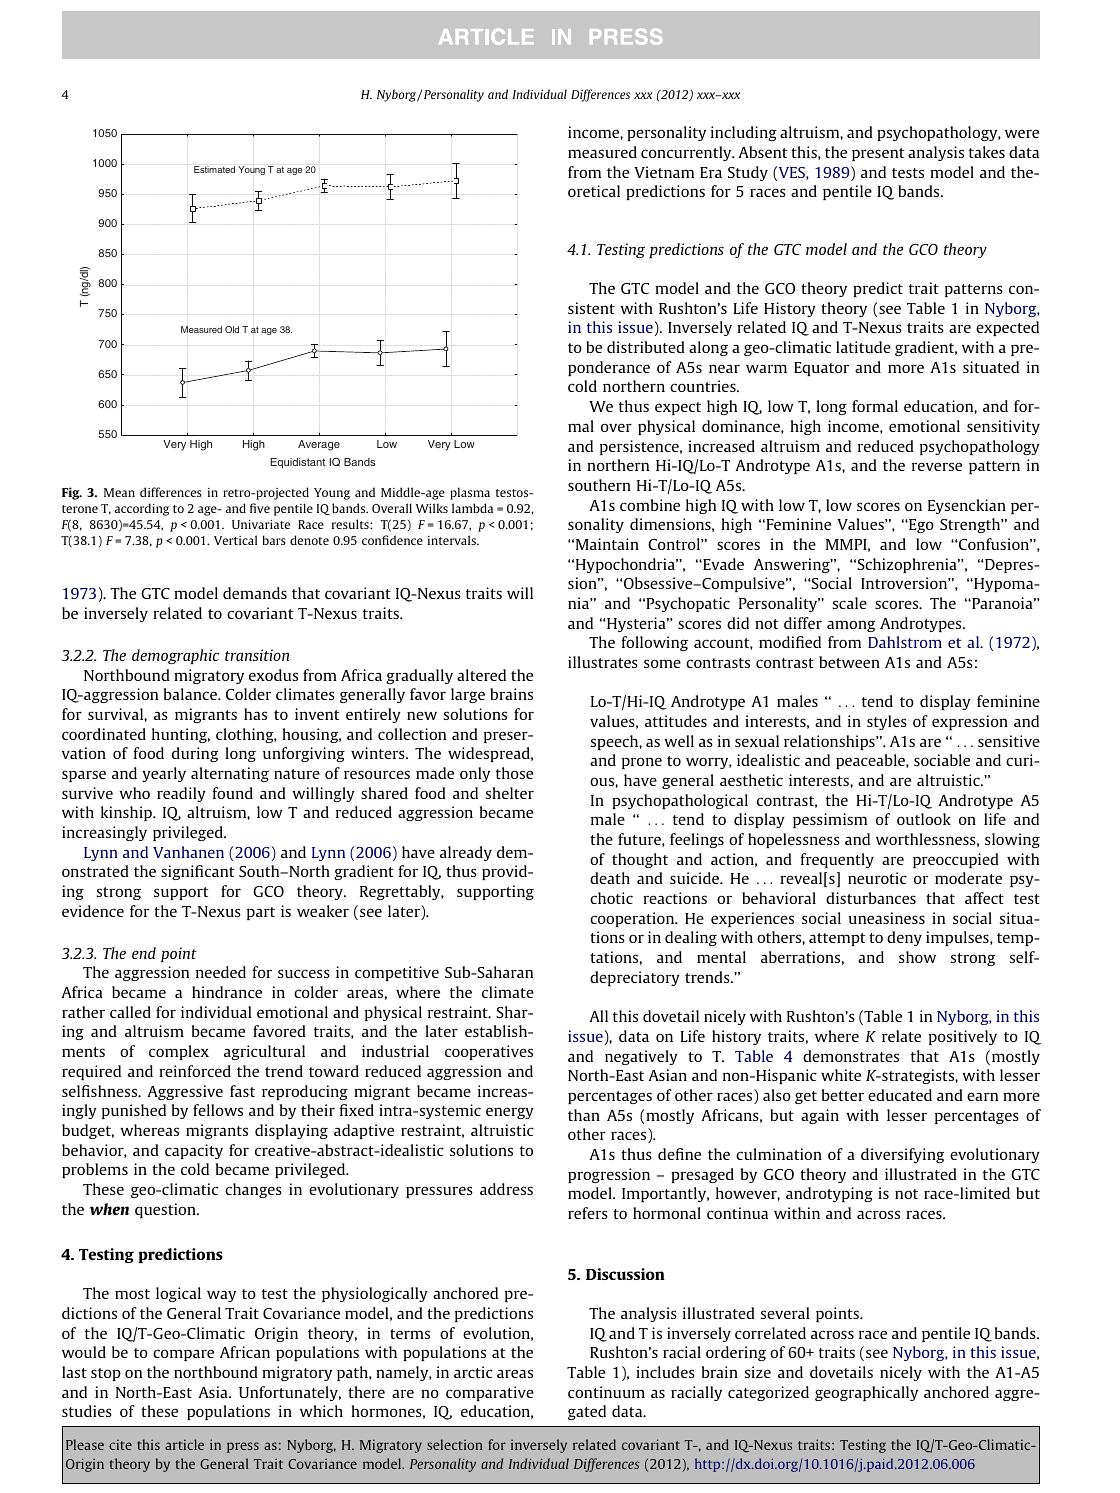  Describe the element at coordinates (214, 169) in the screenshot. I see `Estimated` at that location.
